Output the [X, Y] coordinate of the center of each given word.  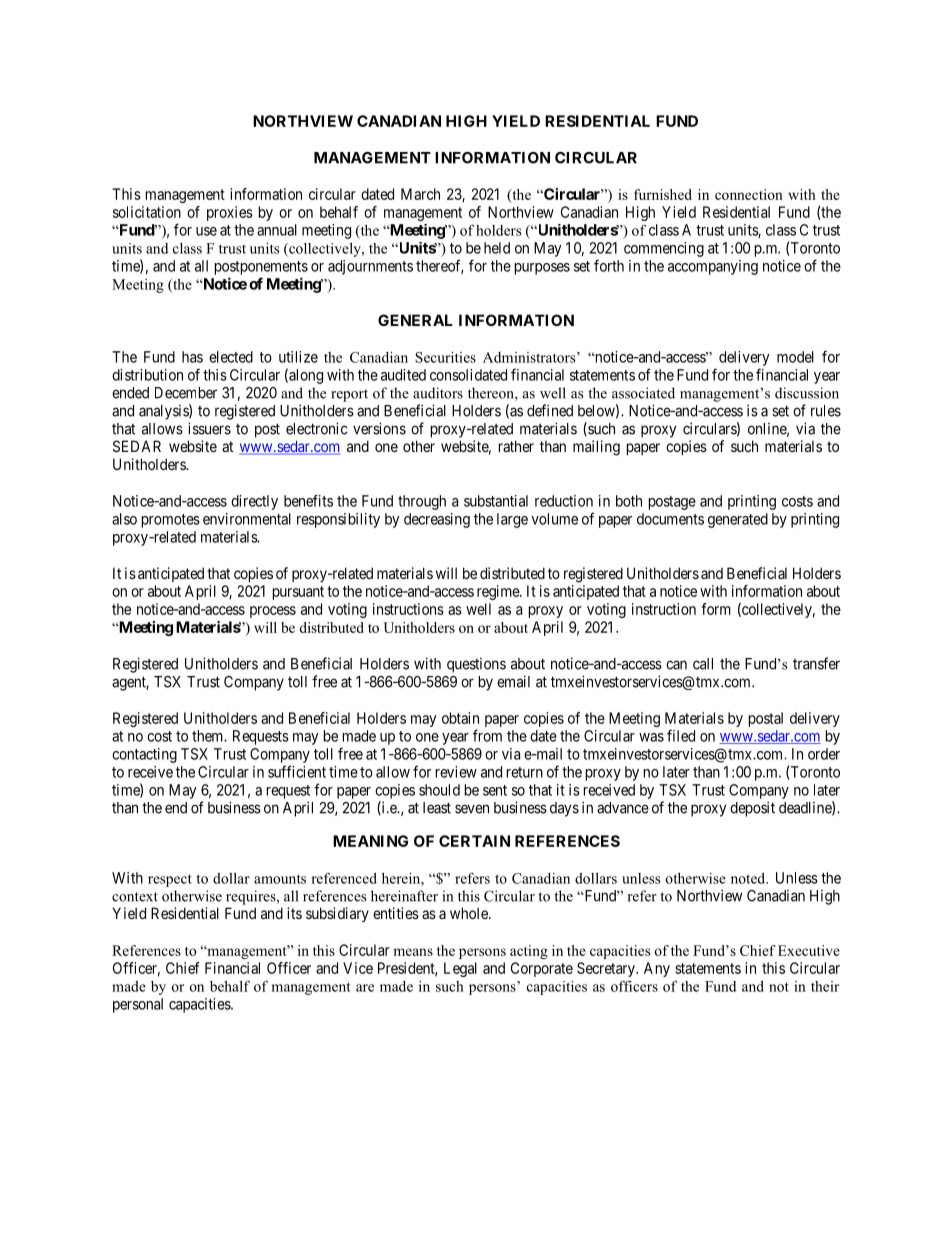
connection [749, 194]
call [703, 664]
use [206, 231]
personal [138, 1005]
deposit [752, 809]
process [273, 612]
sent [495, 790]
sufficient [297, 771]
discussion [807, 393]
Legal [460, 969]
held [497, 248]
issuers [209, 428]
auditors [438, 393]
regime [499, 592]
